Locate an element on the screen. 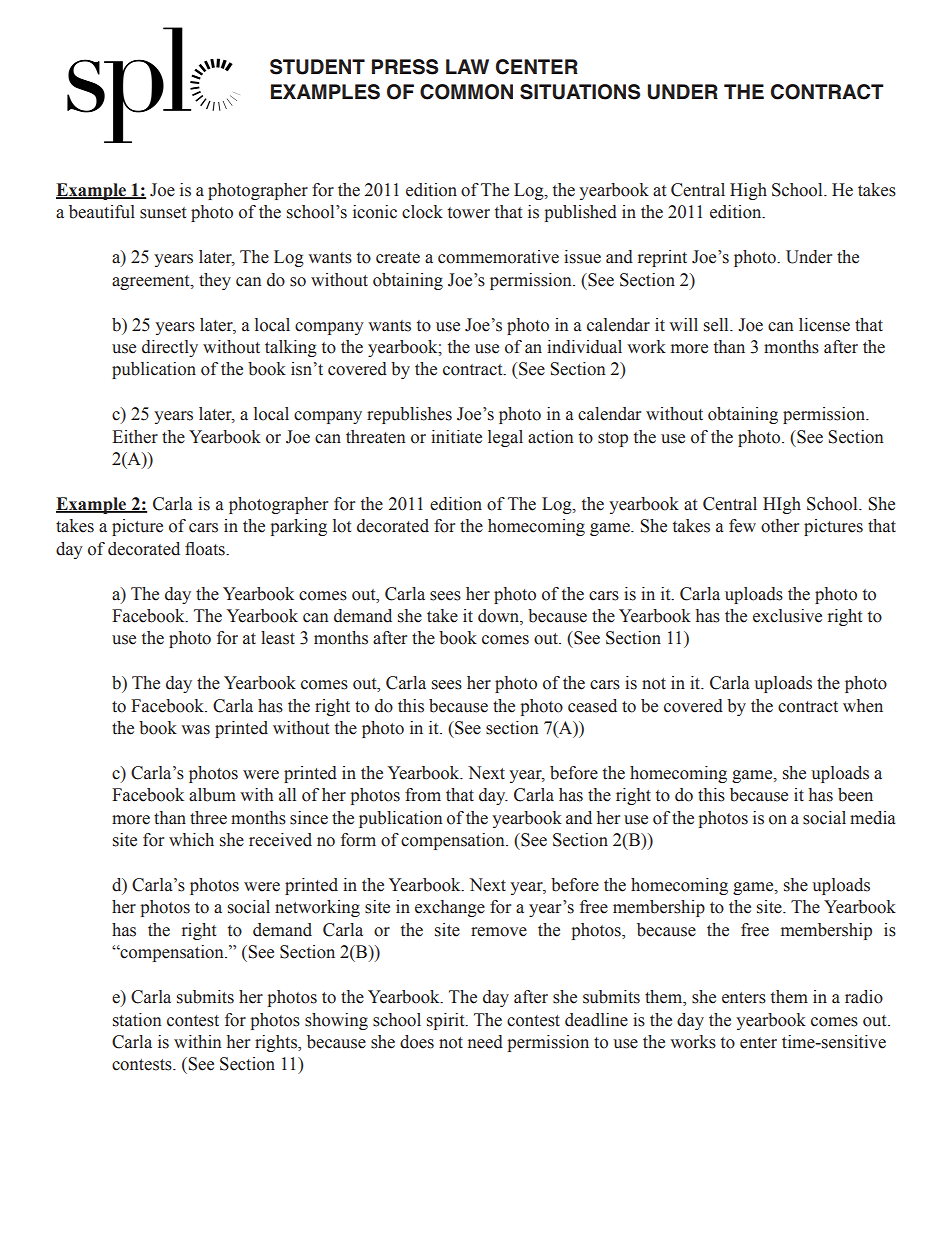  SITUATIONS is located at coordinates (580, 92).
